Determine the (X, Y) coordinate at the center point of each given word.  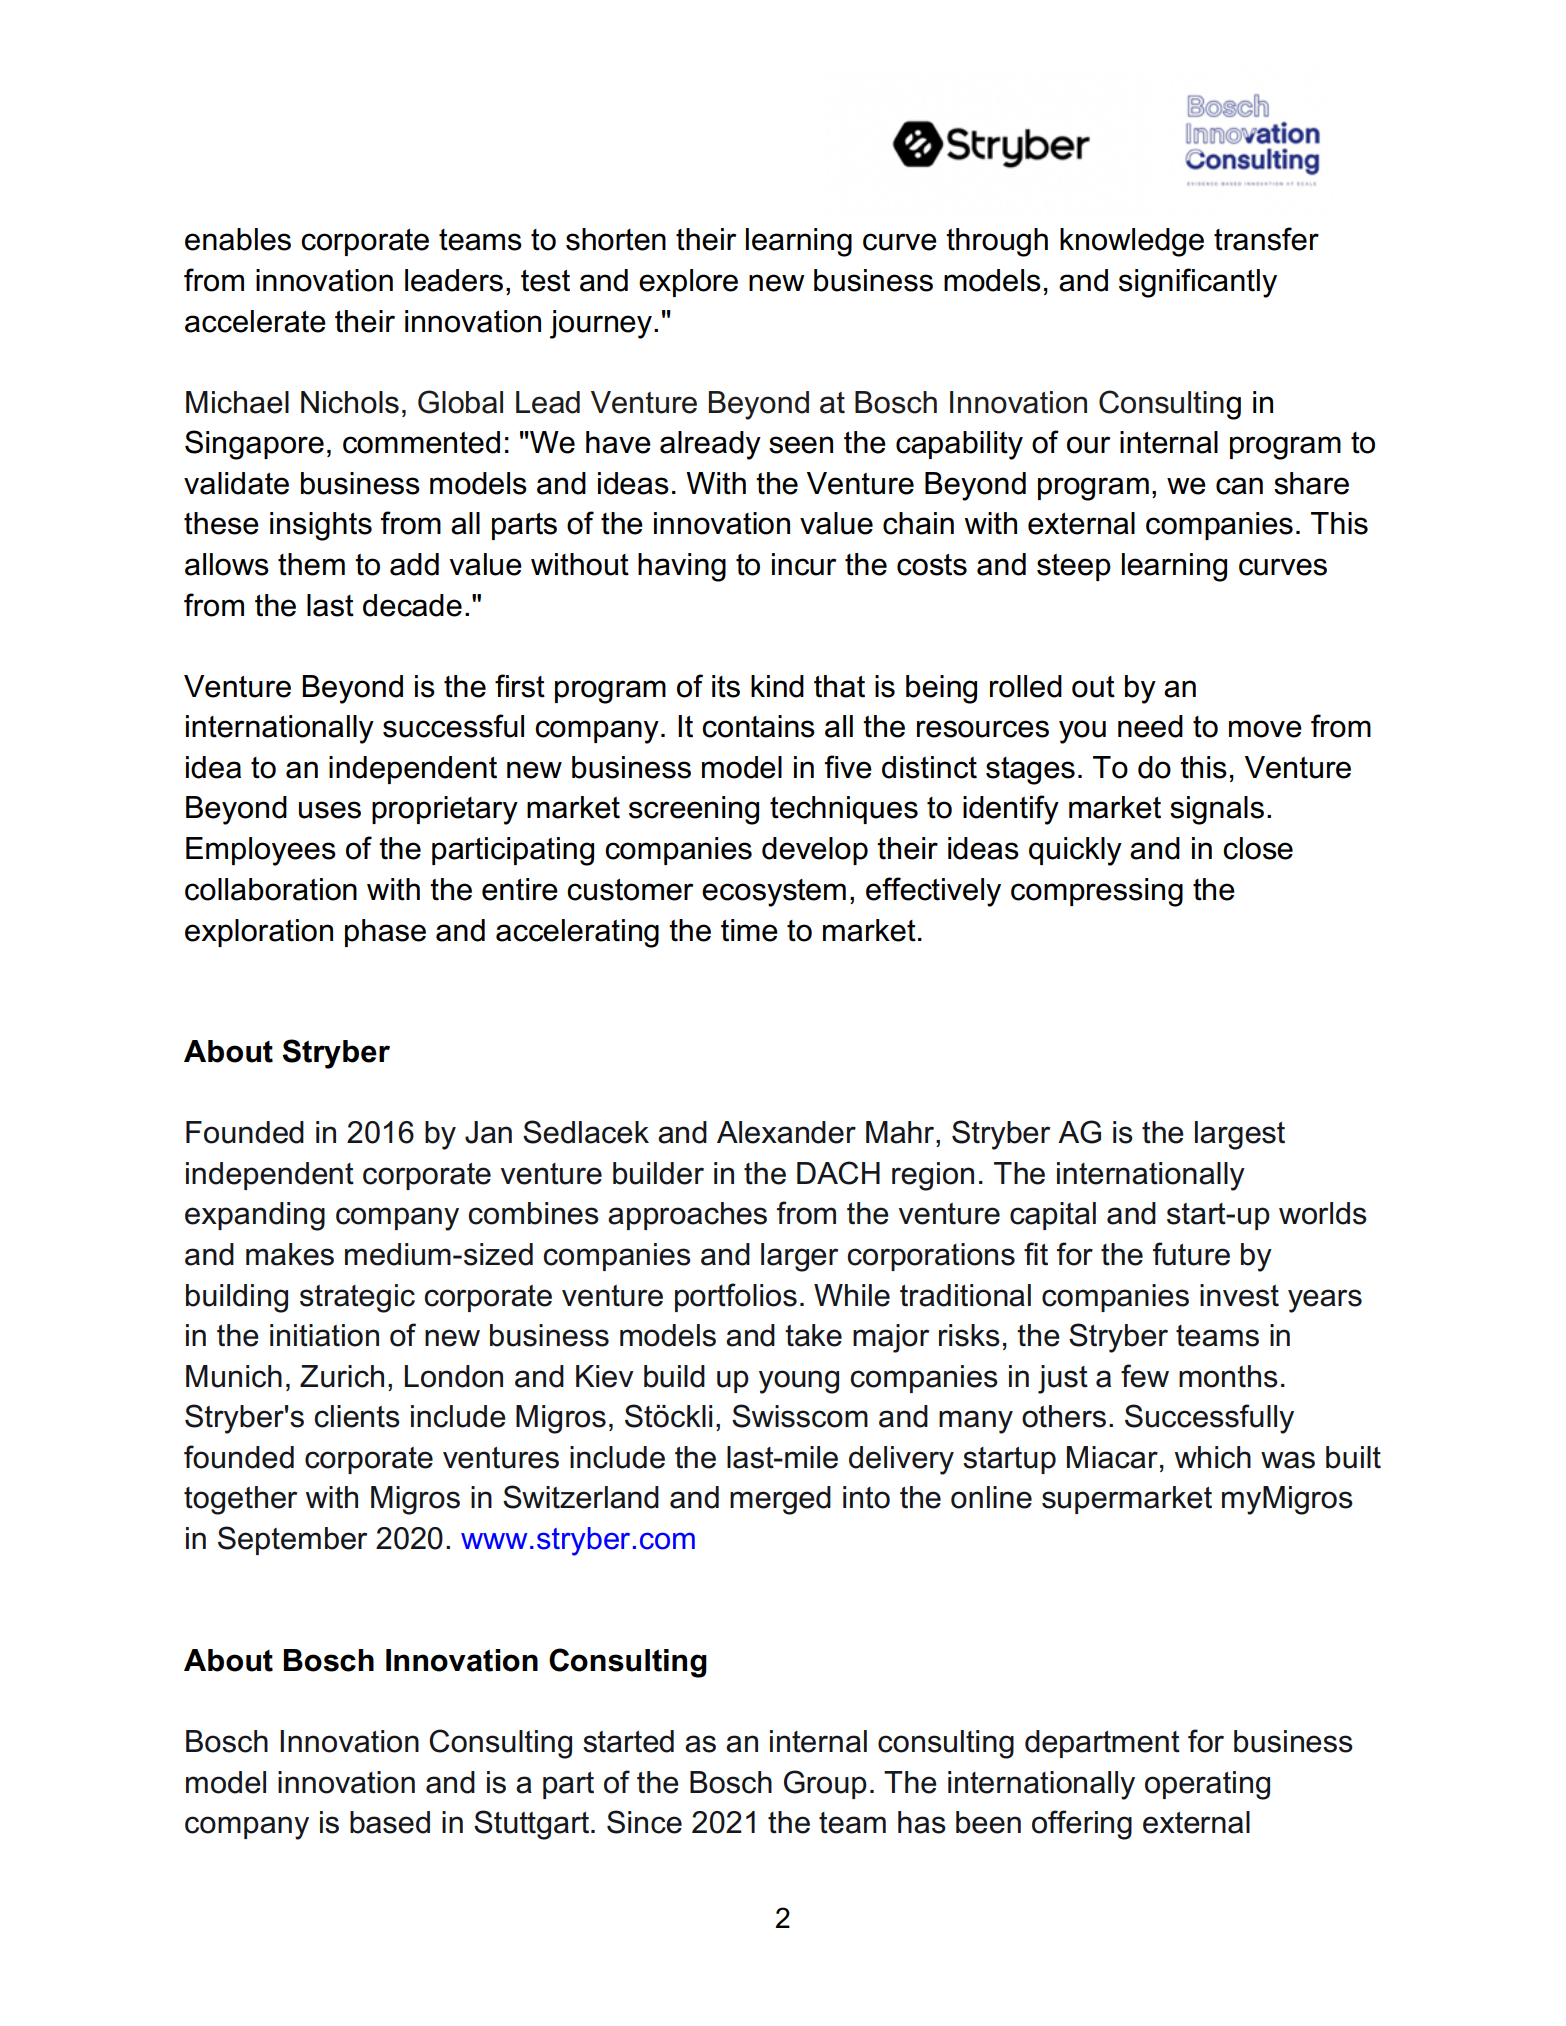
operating (1207, 1785)
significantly (1198, 283)
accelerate (255, 321)
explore (688, 283)
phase (385, 933)
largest (1240, 1135)
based (390, 1822)
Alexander (786, 1132)
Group (825, 1784)
